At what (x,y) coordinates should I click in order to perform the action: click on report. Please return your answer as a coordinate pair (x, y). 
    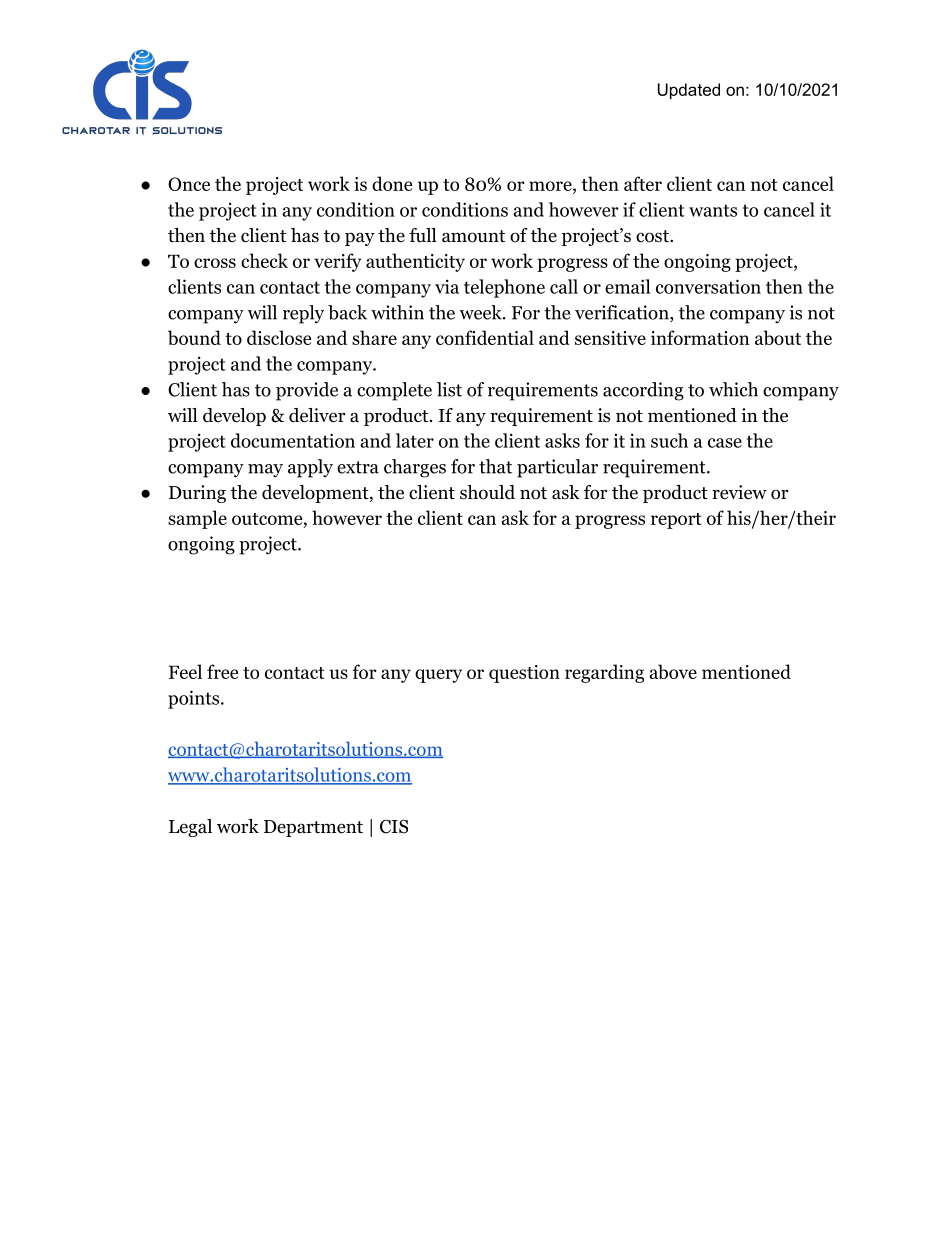
    Looking at the image, I should click on (676, 521).
